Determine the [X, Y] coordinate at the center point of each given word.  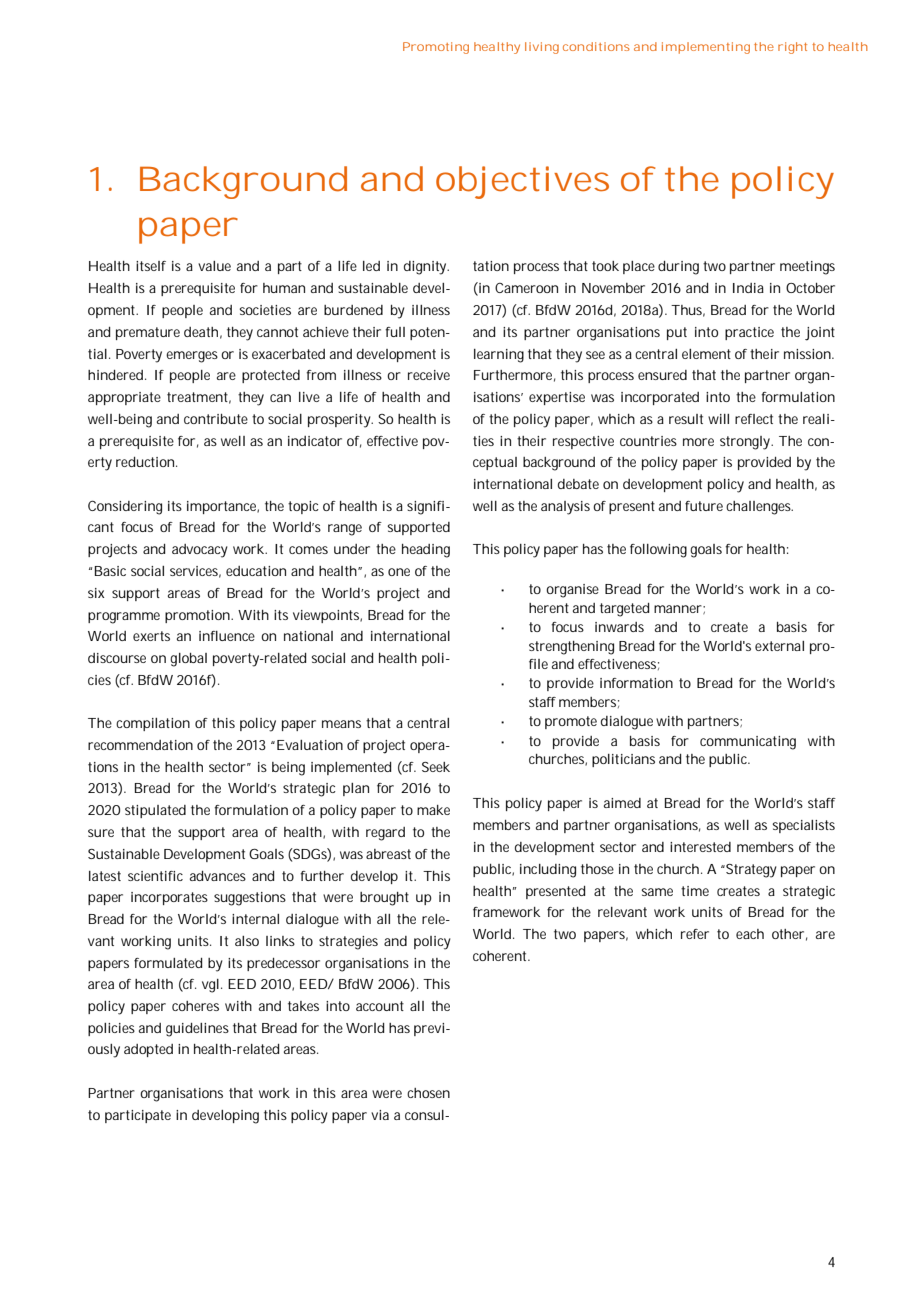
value [214, 266]
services [195, 572]
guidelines [197, 1030]
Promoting [436, 48]
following [658, 551]
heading [426, 551]
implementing [706, 48]
